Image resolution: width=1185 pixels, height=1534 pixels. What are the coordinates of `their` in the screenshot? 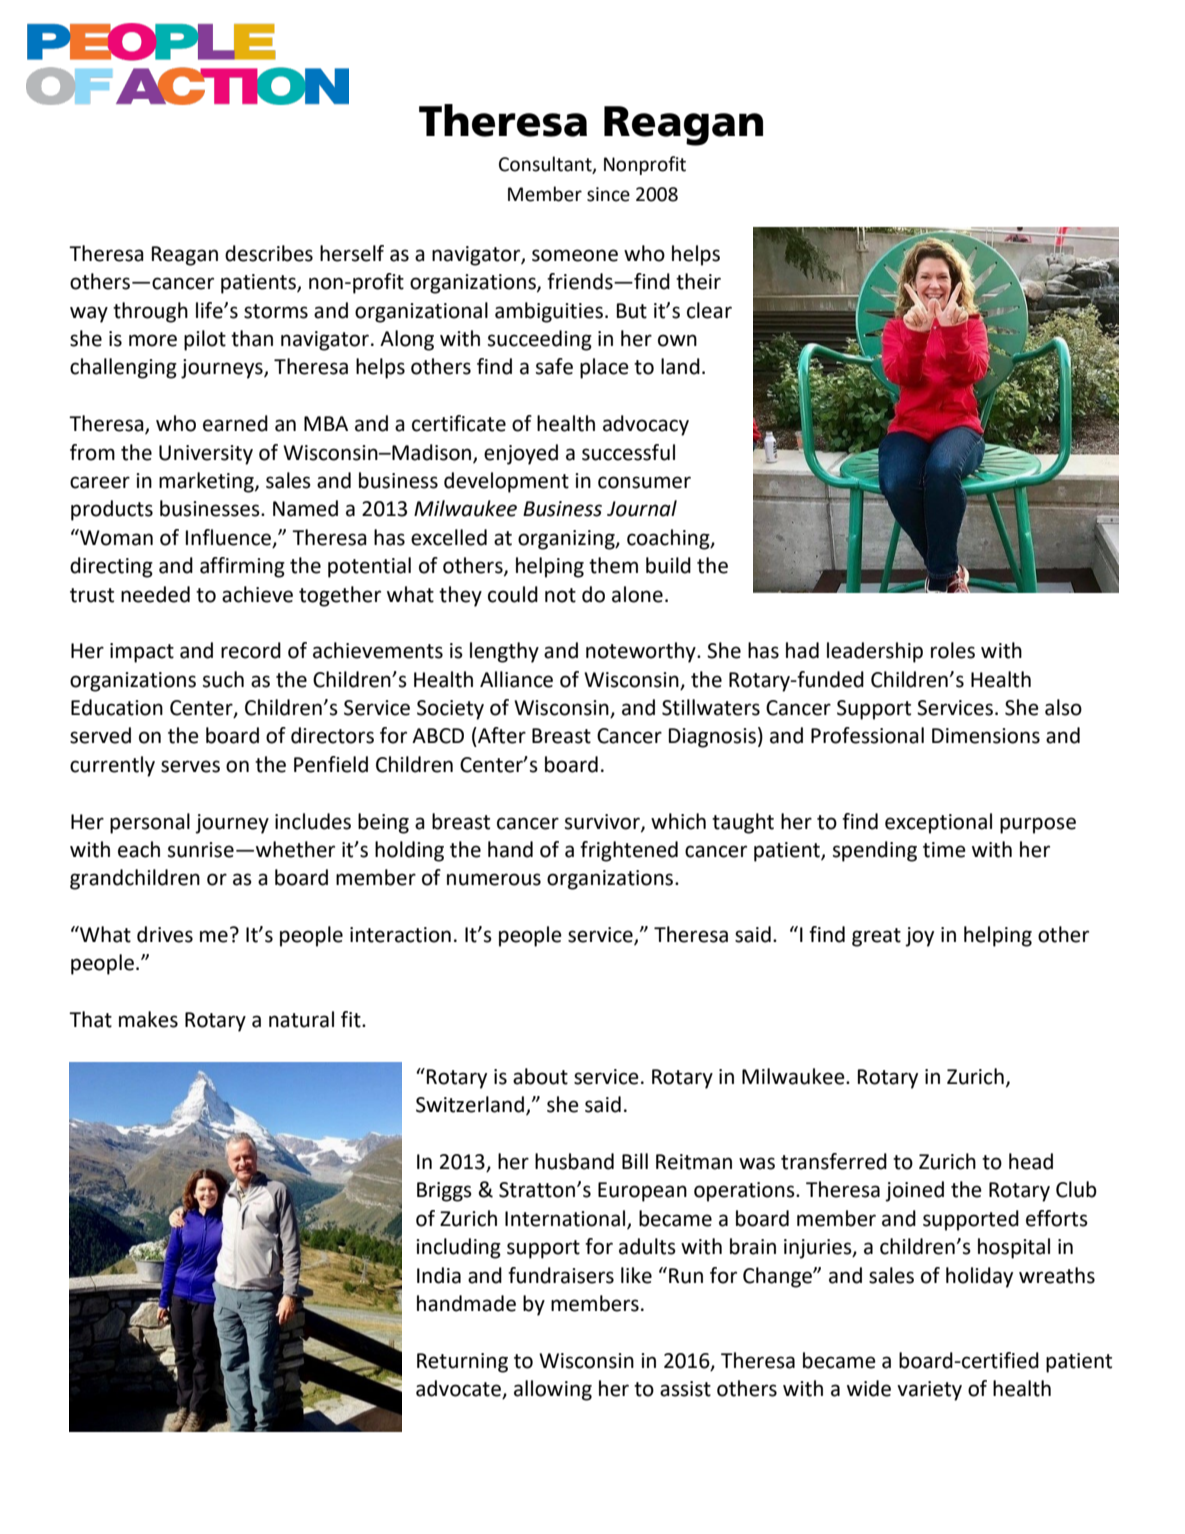 It's located at (698, 281).
